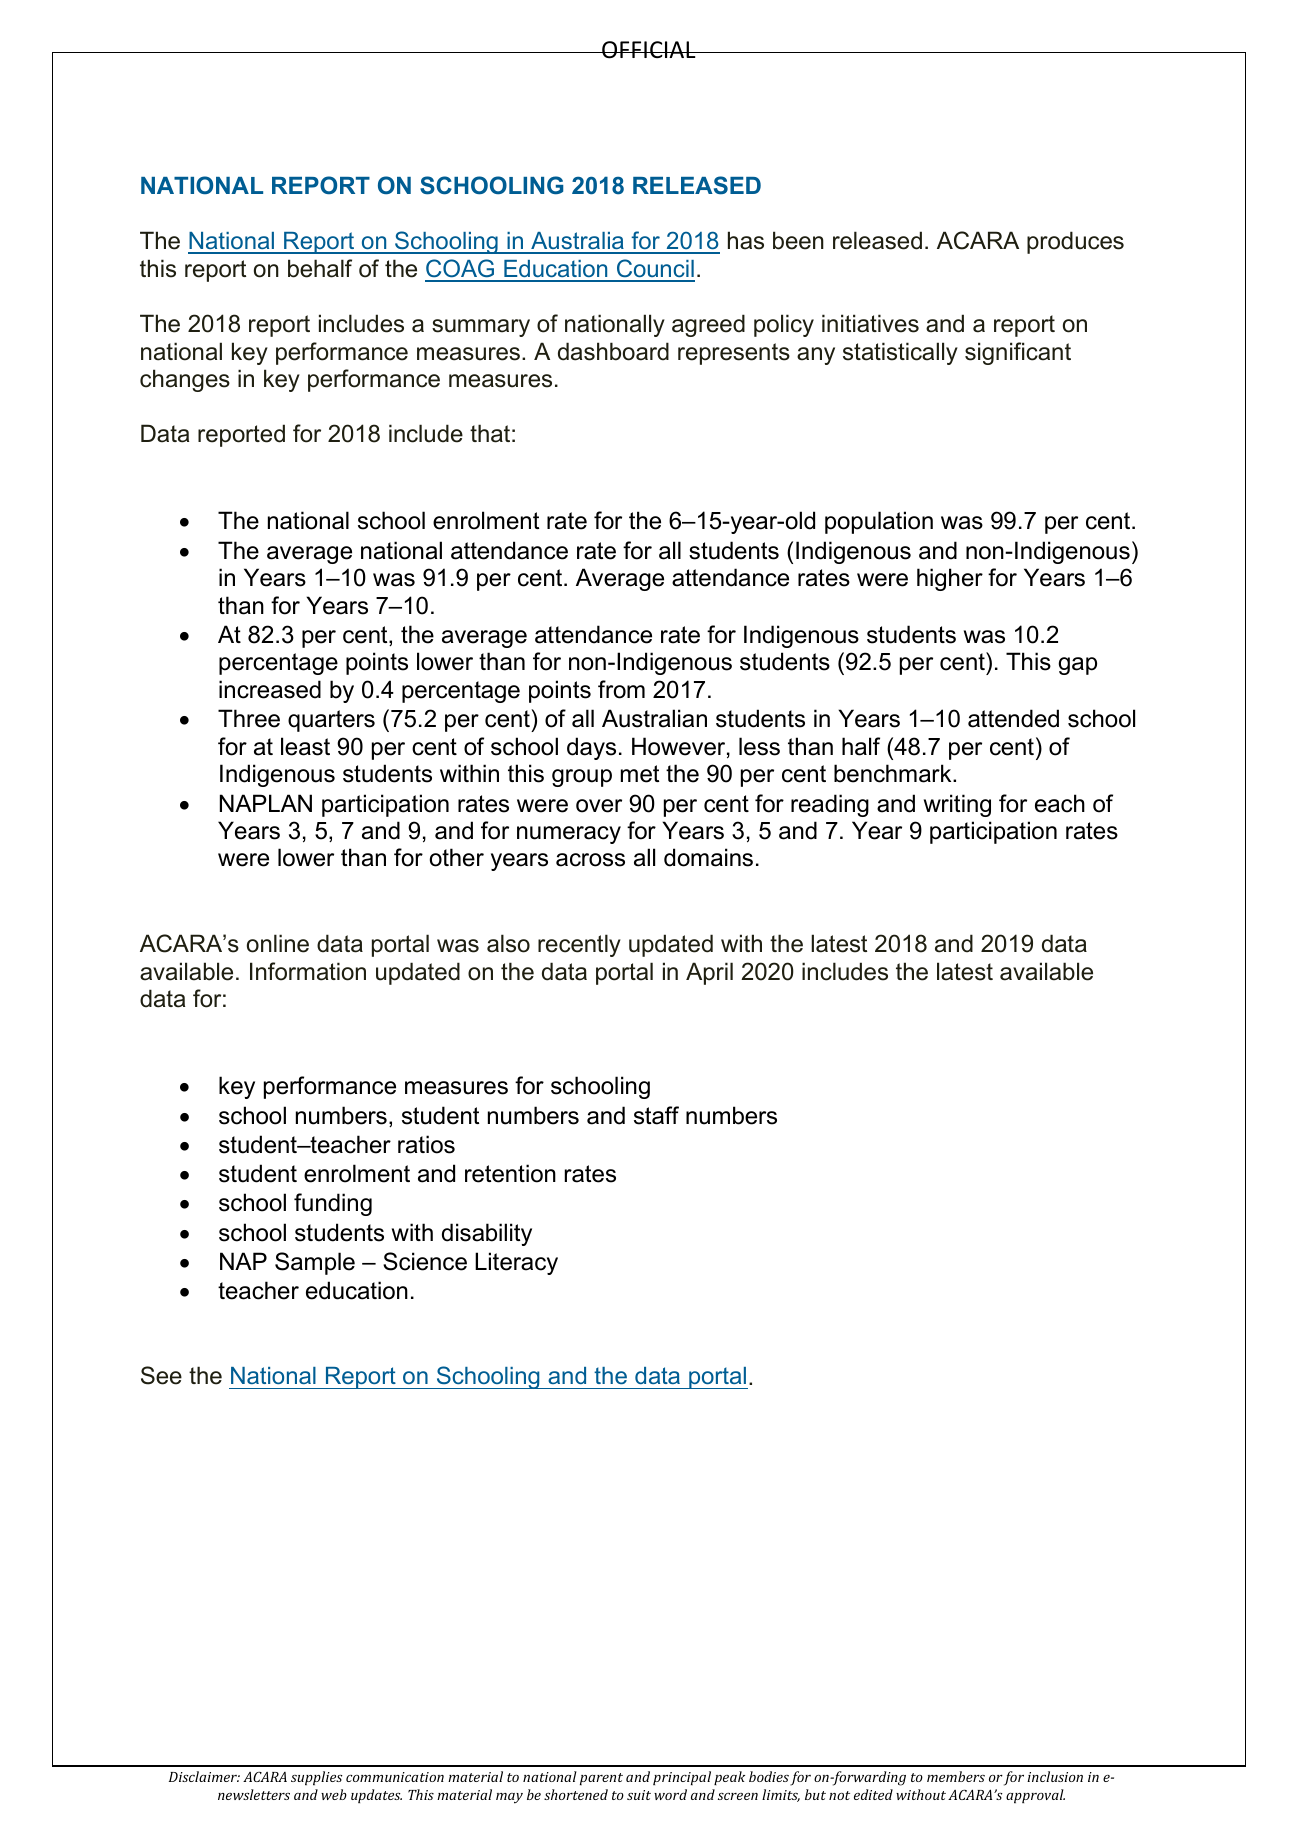  What do you see at coordinates (957, 805) in the page?
I see `writing` at bounding box center [957, 805].
